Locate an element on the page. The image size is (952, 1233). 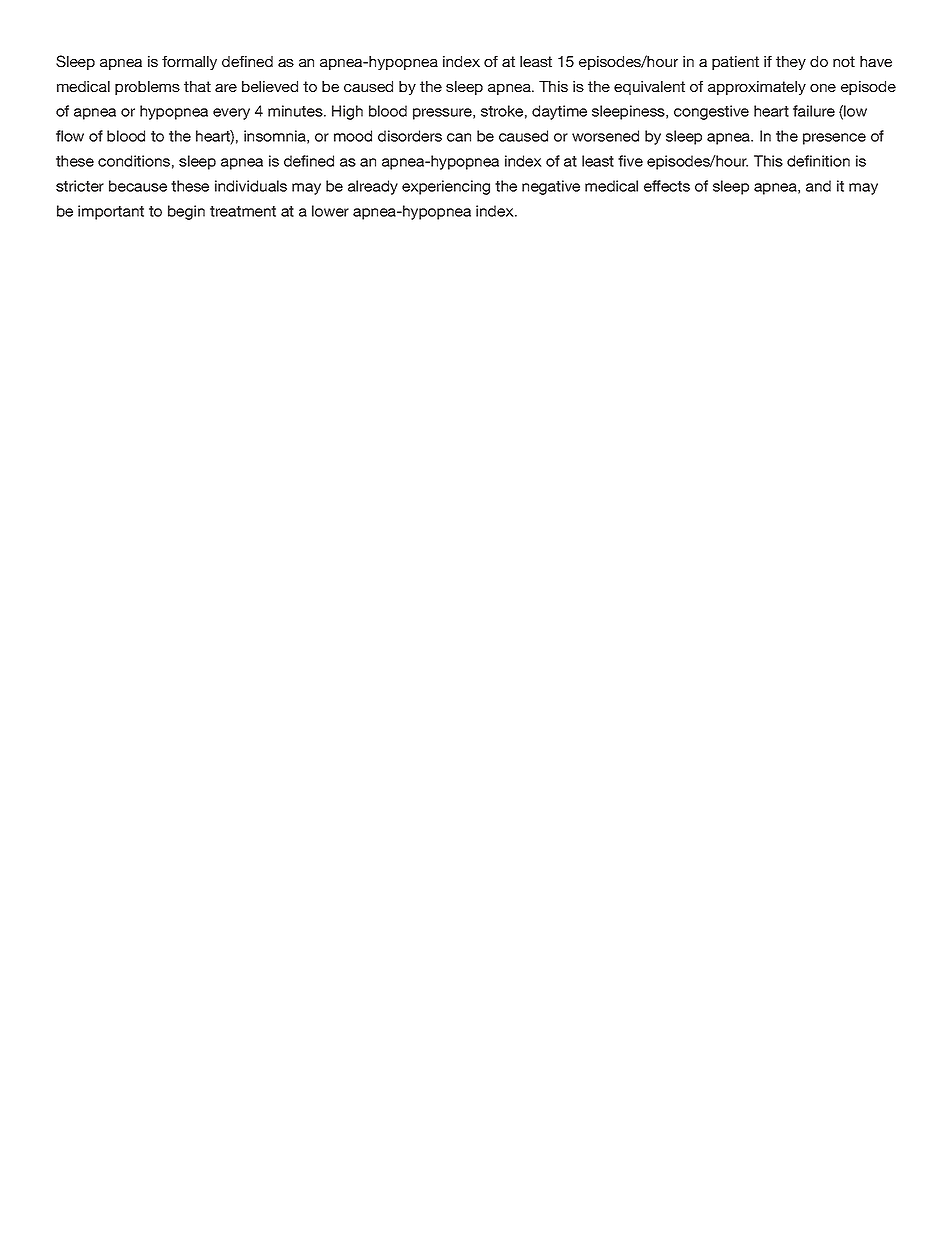
can is located at coordinates (459, 137).
